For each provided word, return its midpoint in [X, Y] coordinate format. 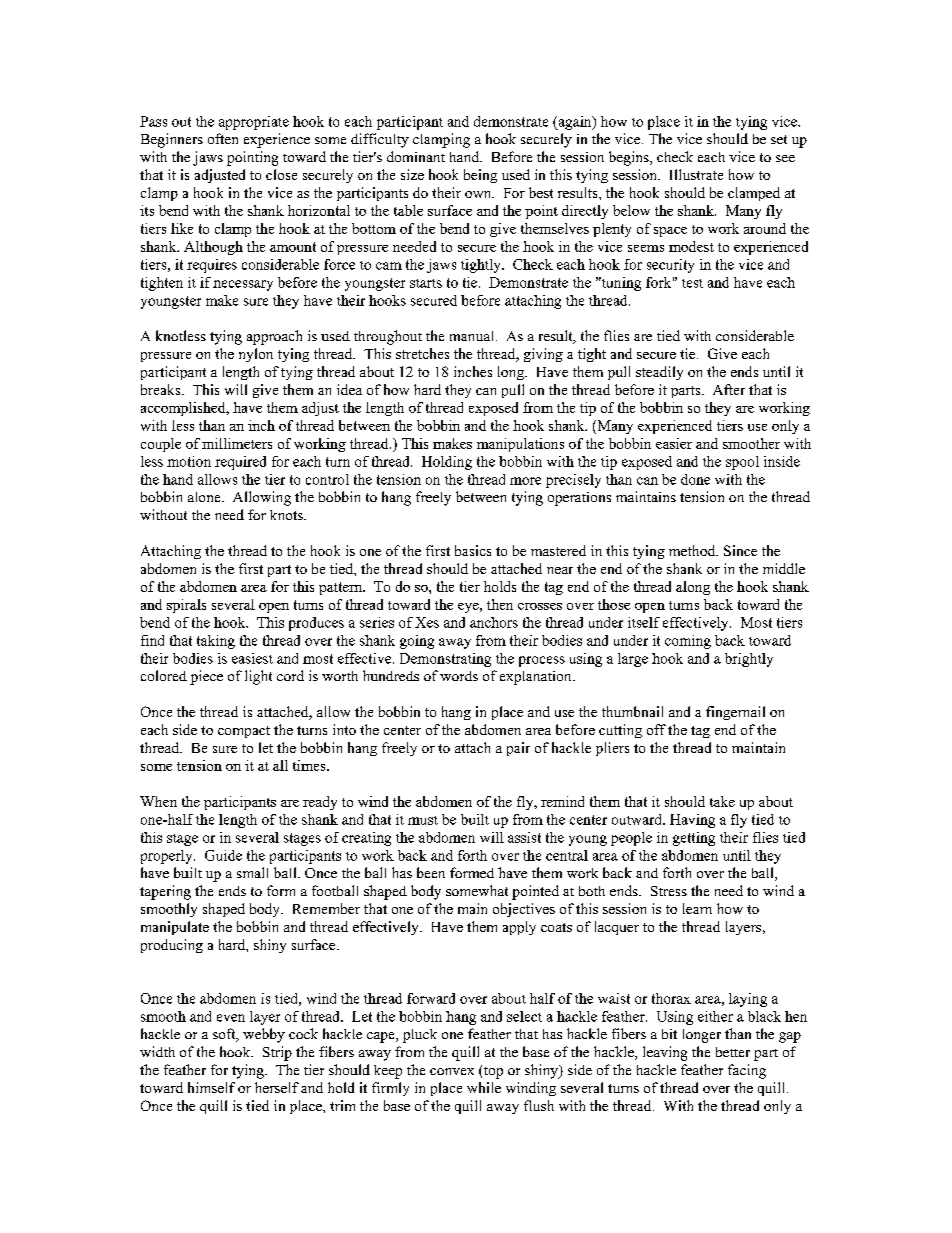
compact [244, 732]
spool [742, 463]
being [480, 176]
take [722, 801]
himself [211, 1087]
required [240, 463]
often [223, 138]
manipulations [520, 445]
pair [518, 749]
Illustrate [696, 174]
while [484, 1087]
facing [747, 1071]
